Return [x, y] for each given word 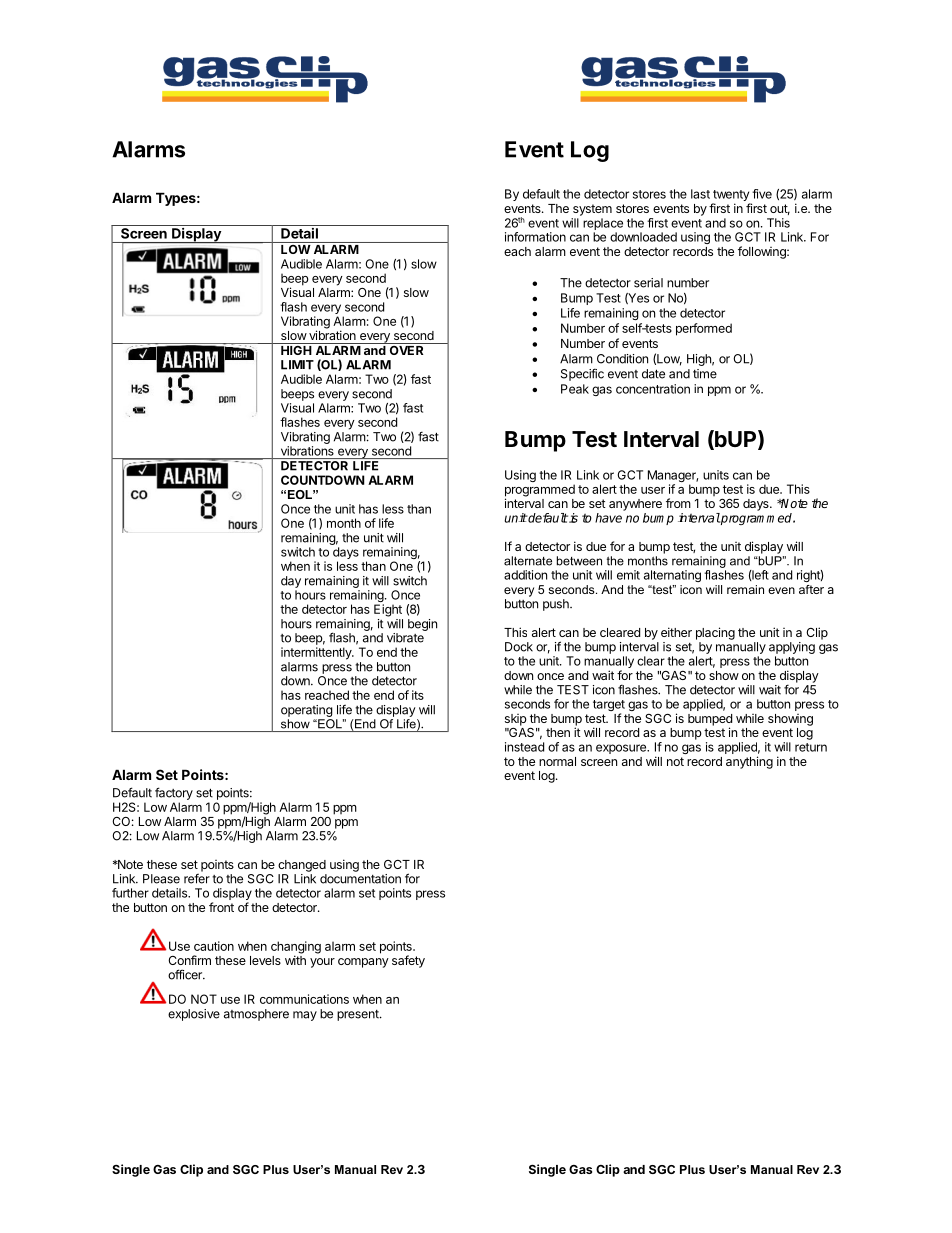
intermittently [317, 653]
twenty [731, 197]
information [535, 237]
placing [715, 633]
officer [186, 974]
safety [408, 961]
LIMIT [297, 365]
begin [422, 625]
